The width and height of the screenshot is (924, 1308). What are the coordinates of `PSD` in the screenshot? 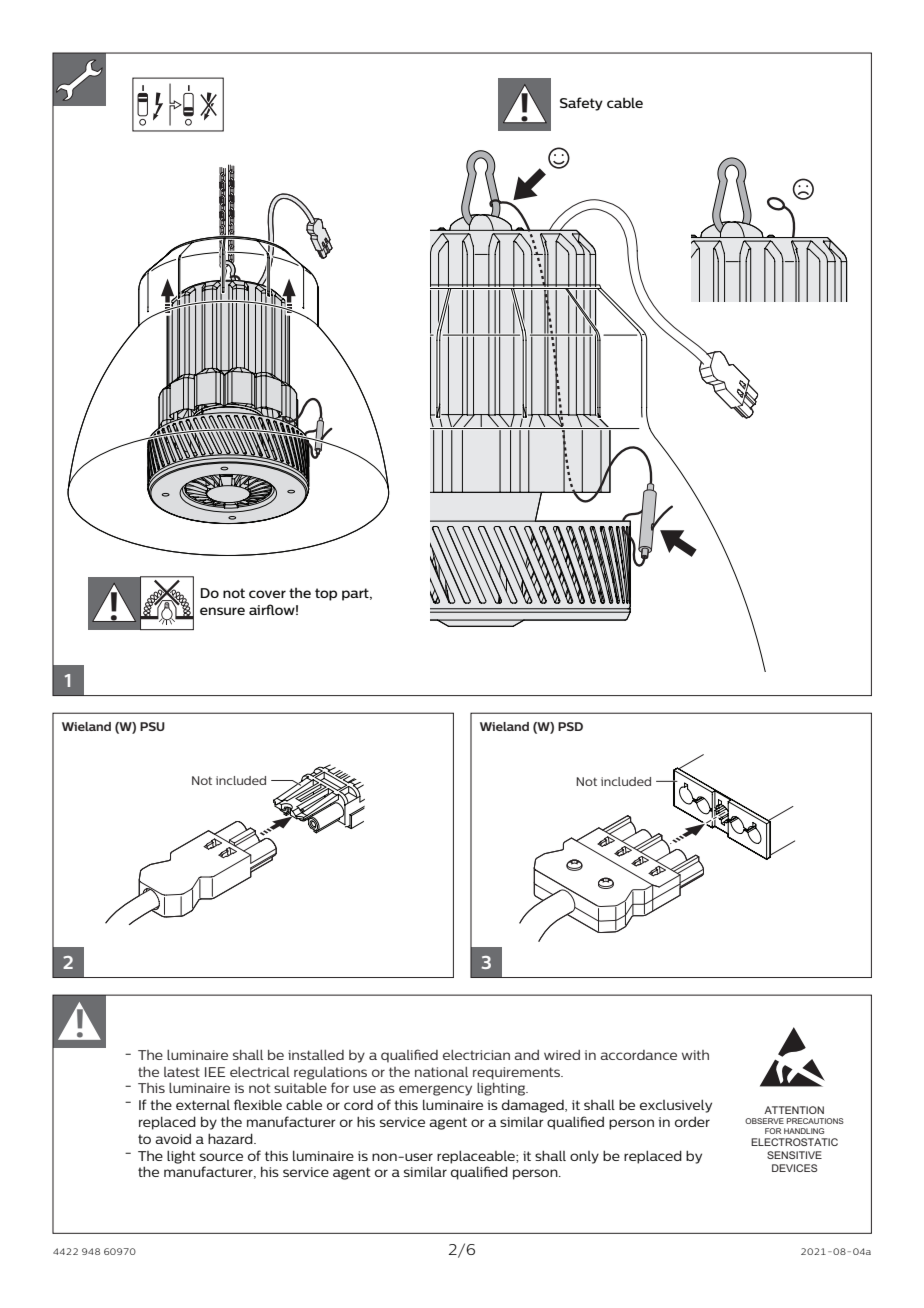 It's located at (570, 726).
